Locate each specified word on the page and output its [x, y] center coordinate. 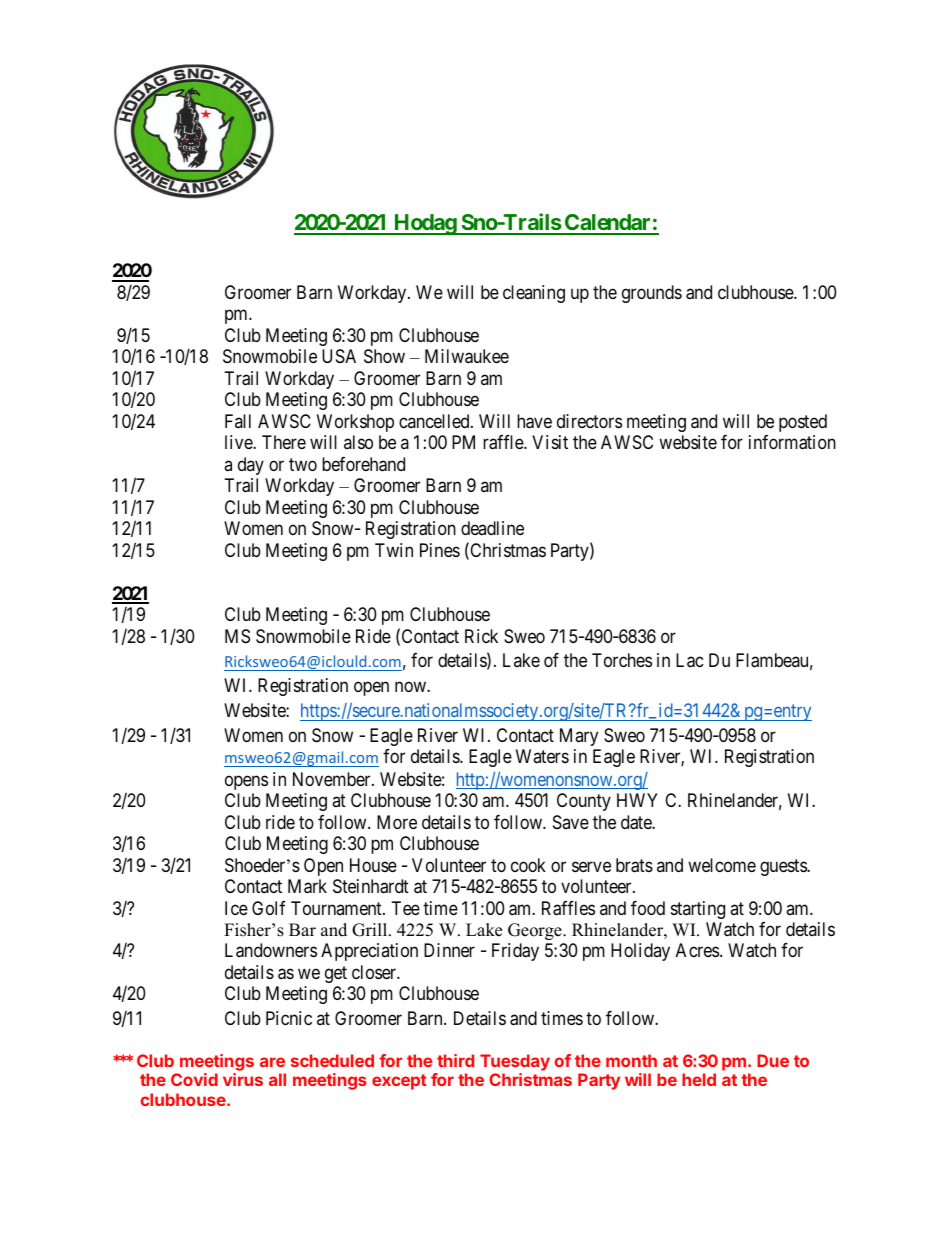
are [272, 1062]
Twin [394, 550]
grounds [652, 294]
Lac [690, 660]
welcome [722, 865]
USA [339, 356]
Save [571, 822]
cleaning [534, 294]
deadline [492, 528]
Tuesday [515, 1062]
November [333, 779]
